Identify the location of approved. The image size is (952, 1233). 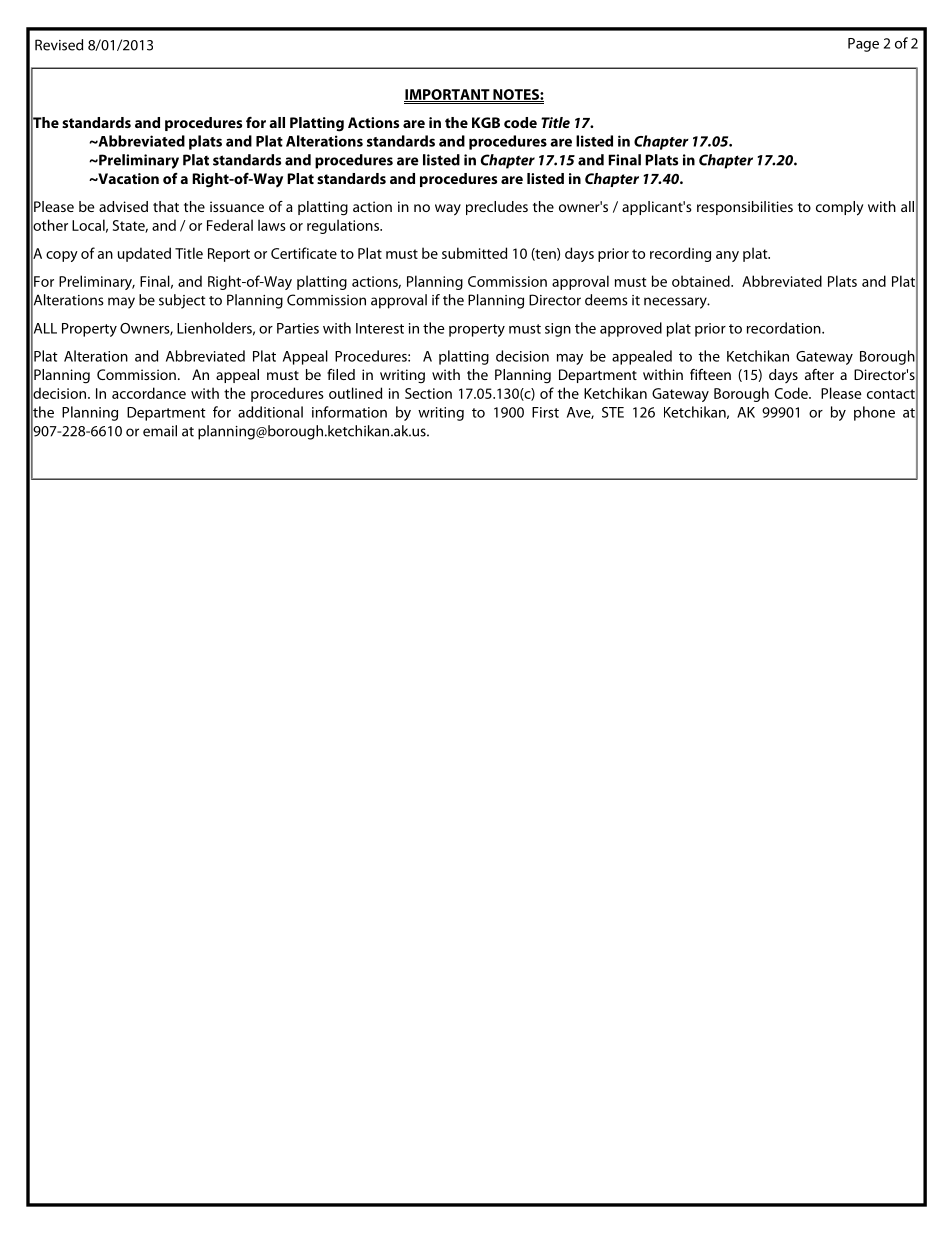
(631, 329).
